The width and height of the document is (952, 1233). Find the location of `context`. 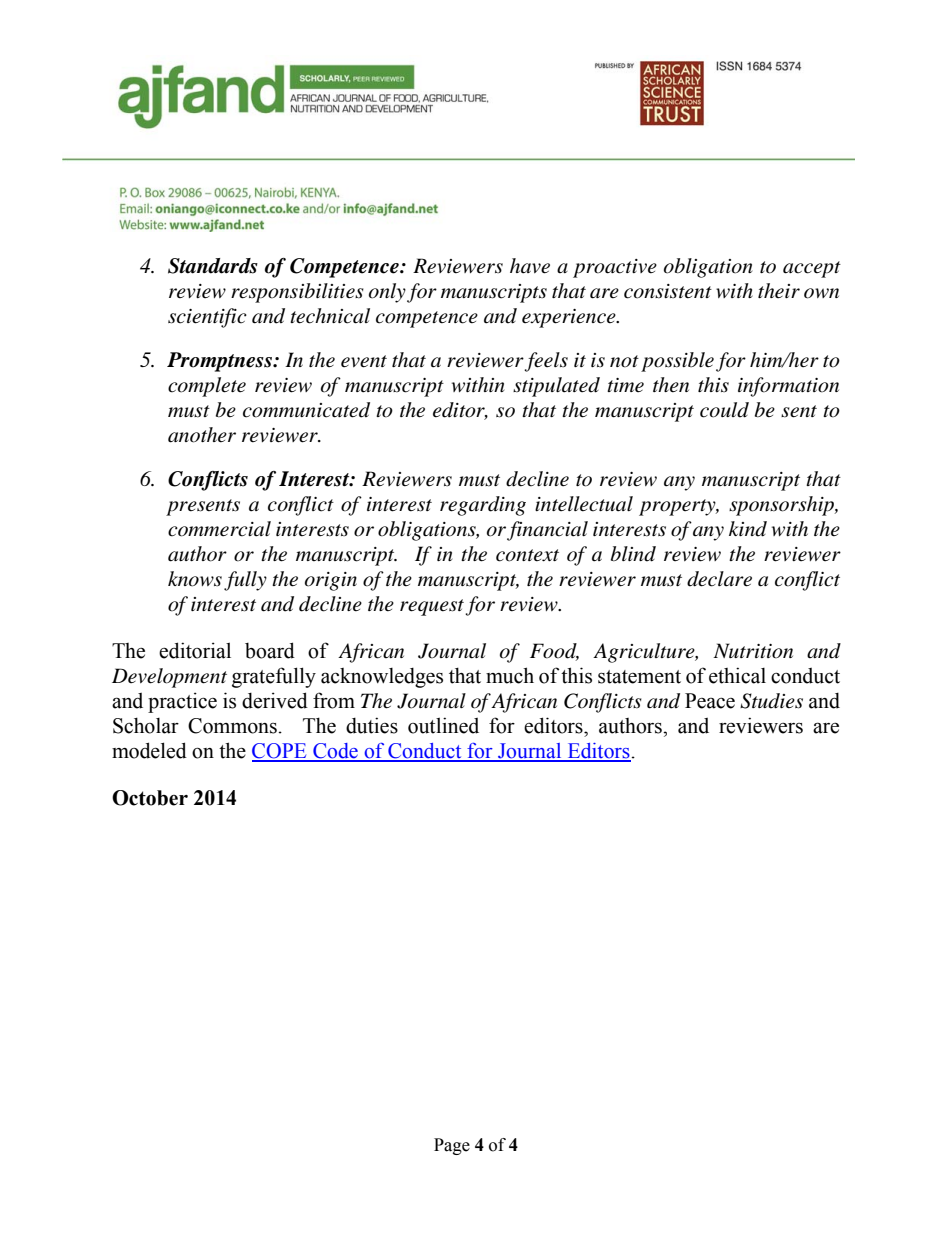

context is located at coordinates (527, 555).
